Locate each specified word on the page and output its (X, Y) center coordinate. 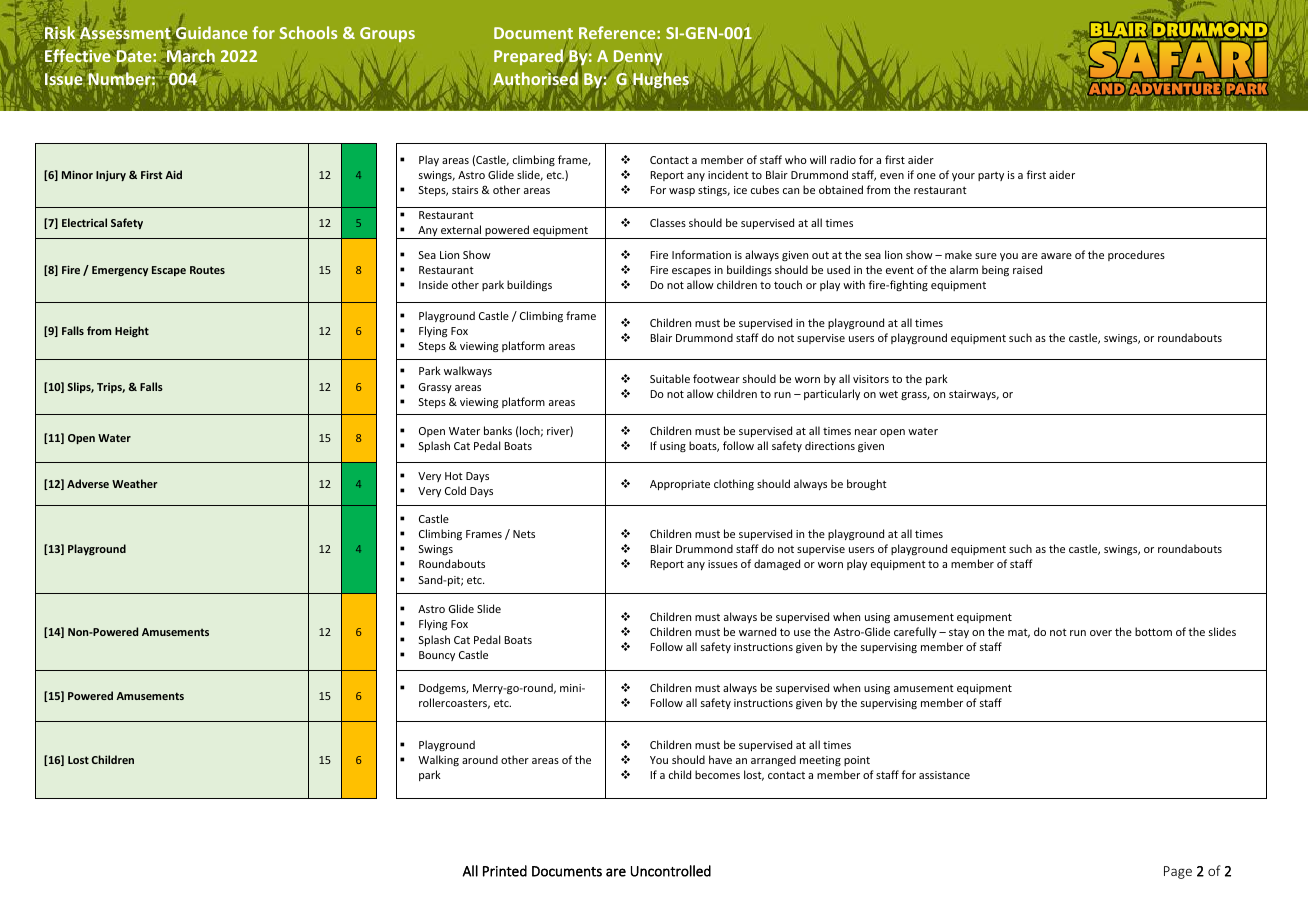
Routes (207, 270)
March (190, 57)
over (1101, 633)
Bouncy (437, 656)
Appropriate (680, 485)
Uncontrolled (671, 871)
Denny (638, 59)
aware (1056, 256)
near (866, 432)
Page (1178, 872)
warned (757, 631)
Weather (134, 483)
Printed (505, 871)
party (991, 176)
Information (701, 254)
